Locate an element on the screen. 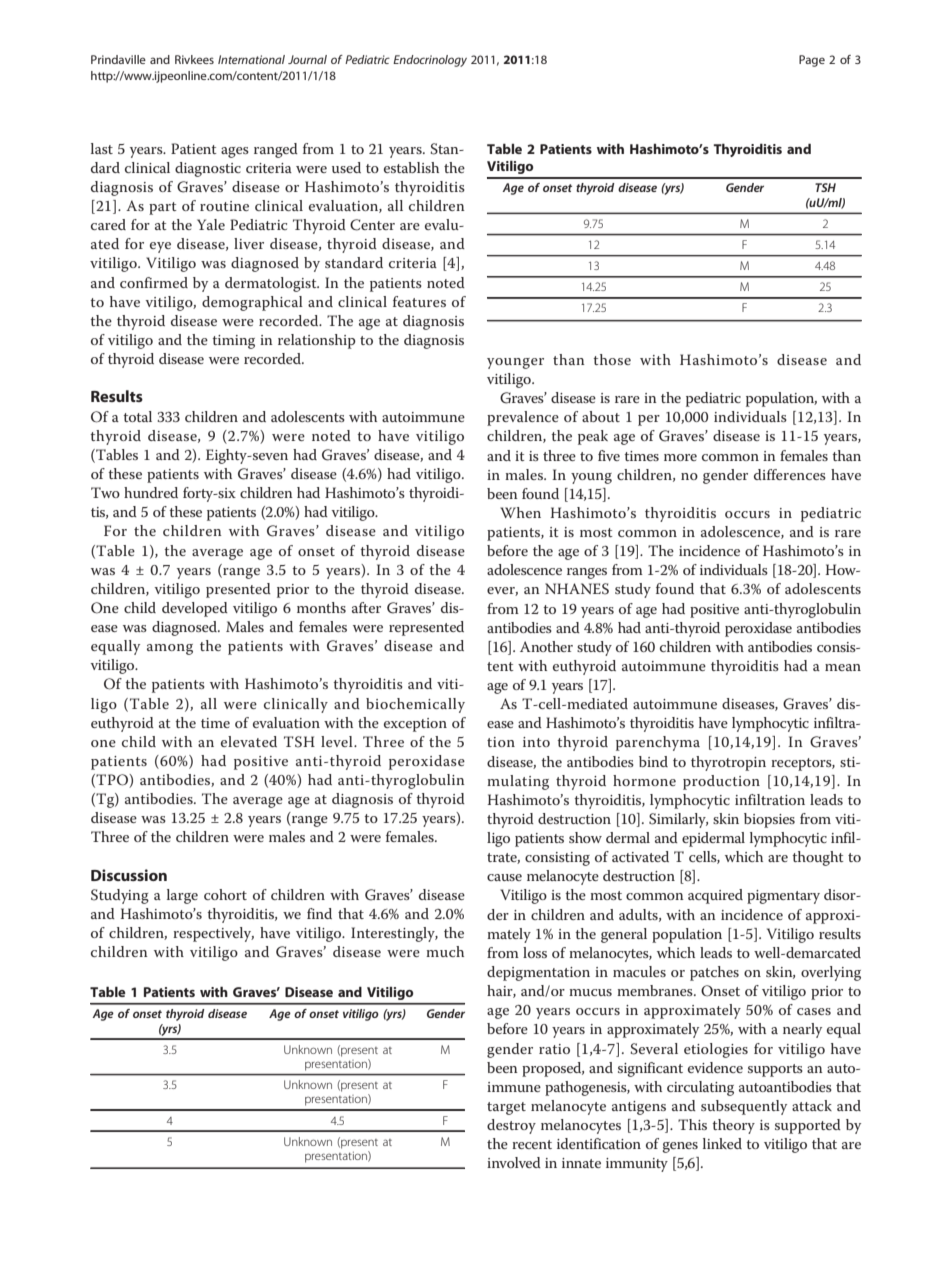 The image size is (952, 1270). Page is located at coordinates (812, 61).
